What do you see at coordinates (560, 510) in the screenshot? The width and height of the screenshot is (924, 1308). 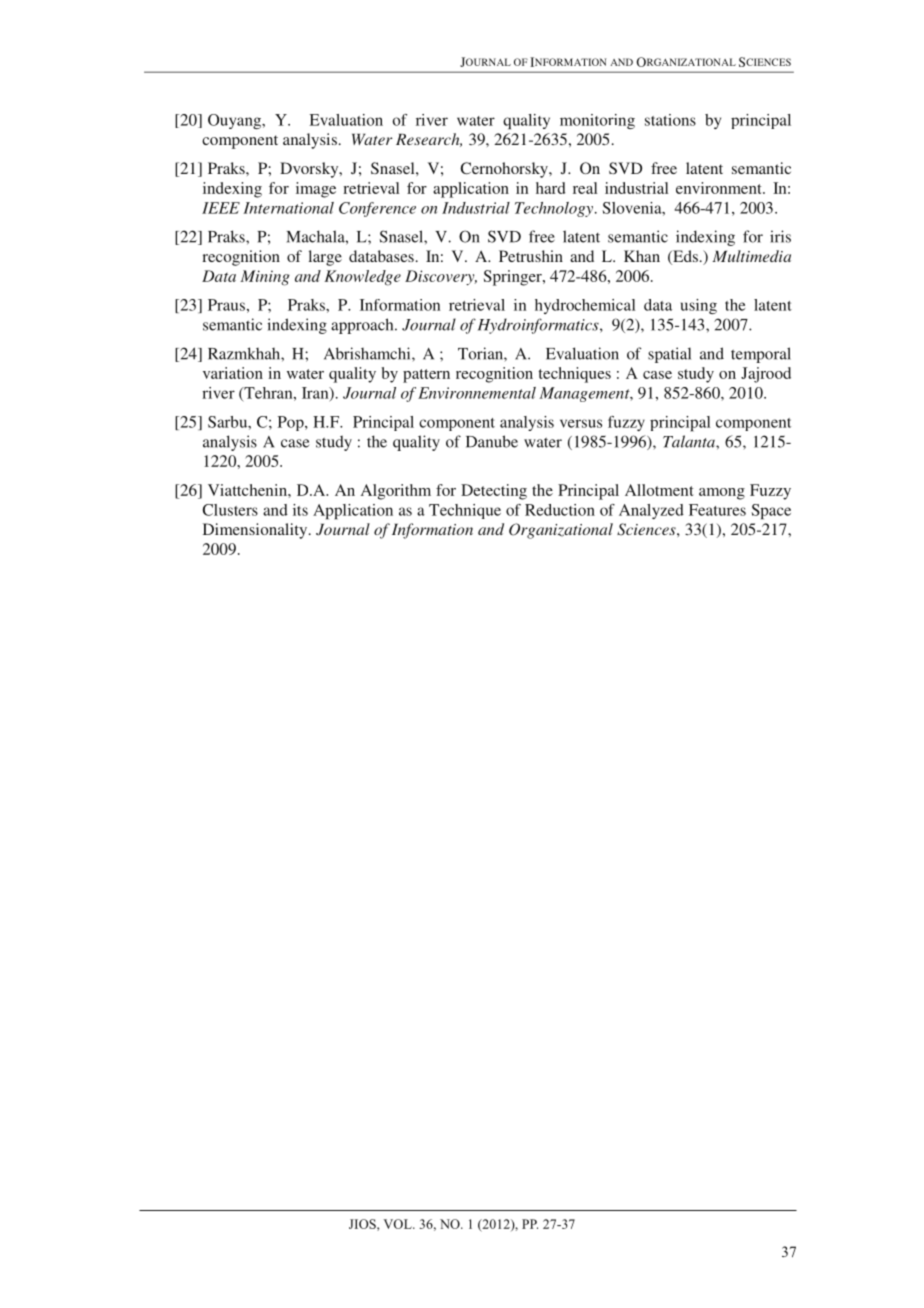 I see `Reduction` at bounding box center [560, 510].
